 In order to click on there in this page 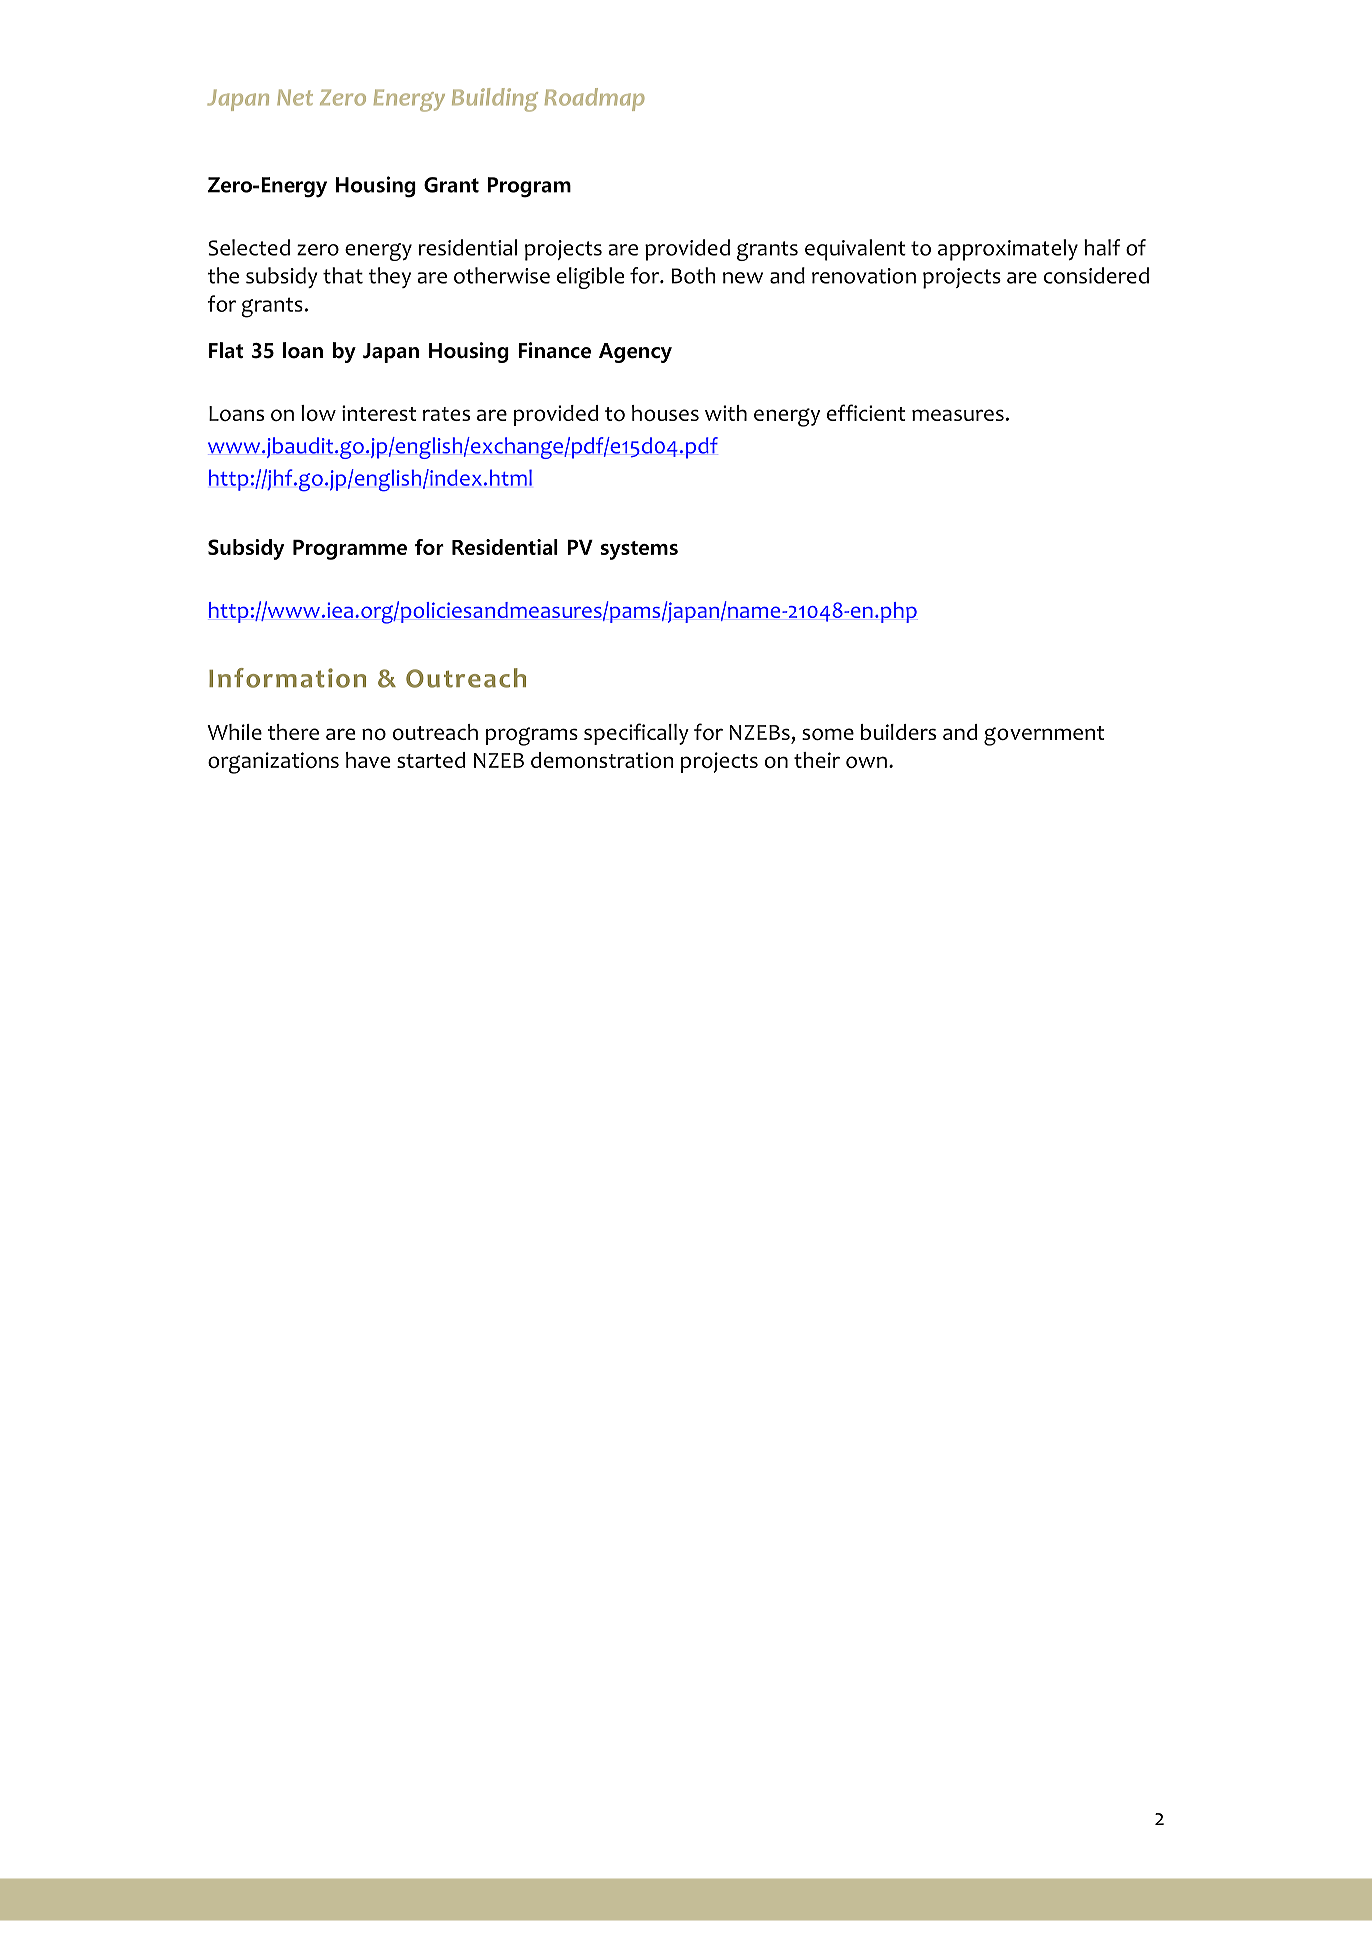, I will do `click(293, 732)`.
